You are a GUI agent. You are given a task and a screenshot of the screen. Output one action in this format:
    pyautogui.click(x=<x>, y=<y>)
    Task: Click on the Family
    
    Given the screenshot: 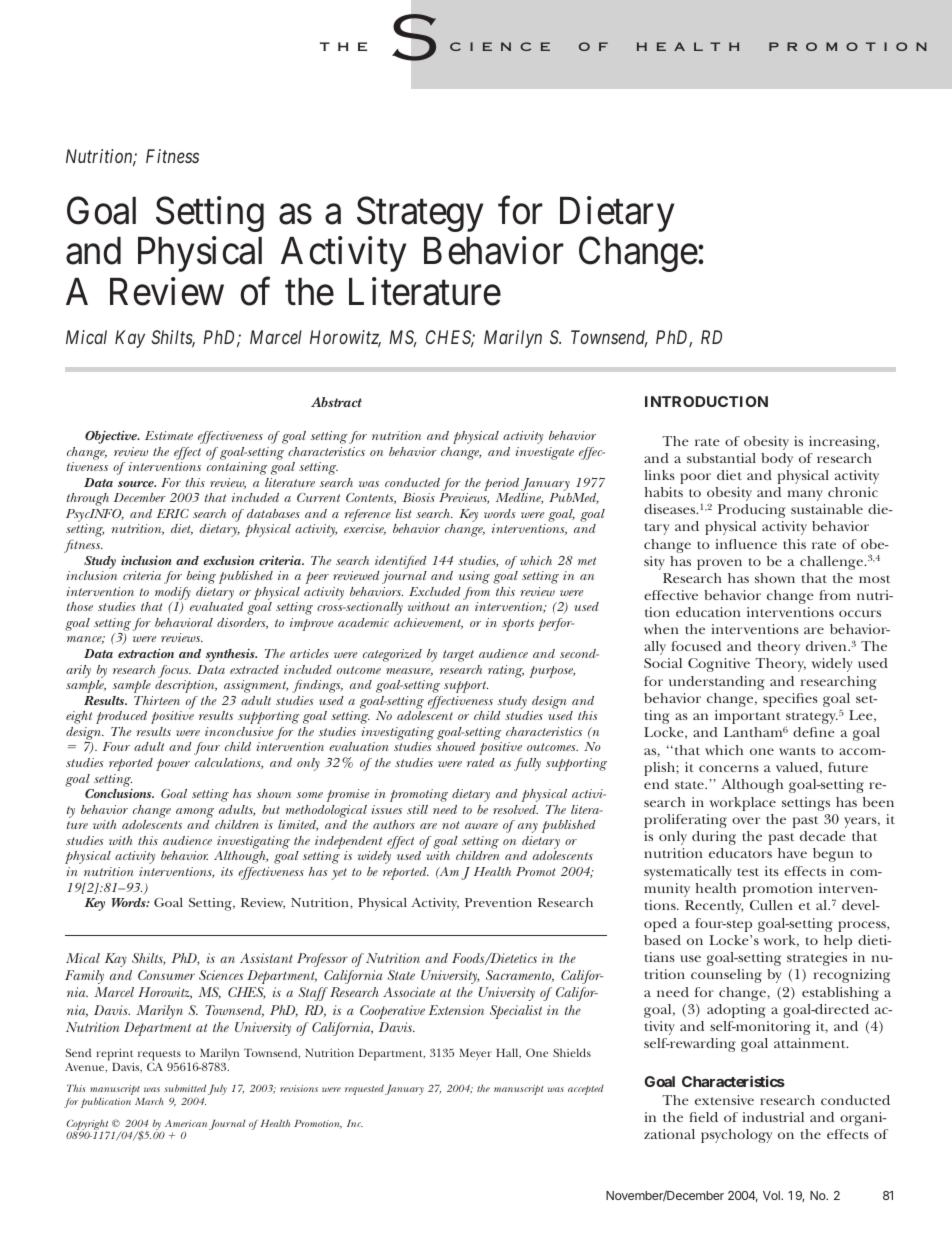 What is the action you would take?
    pyautogui.click(x=84, y=977)
